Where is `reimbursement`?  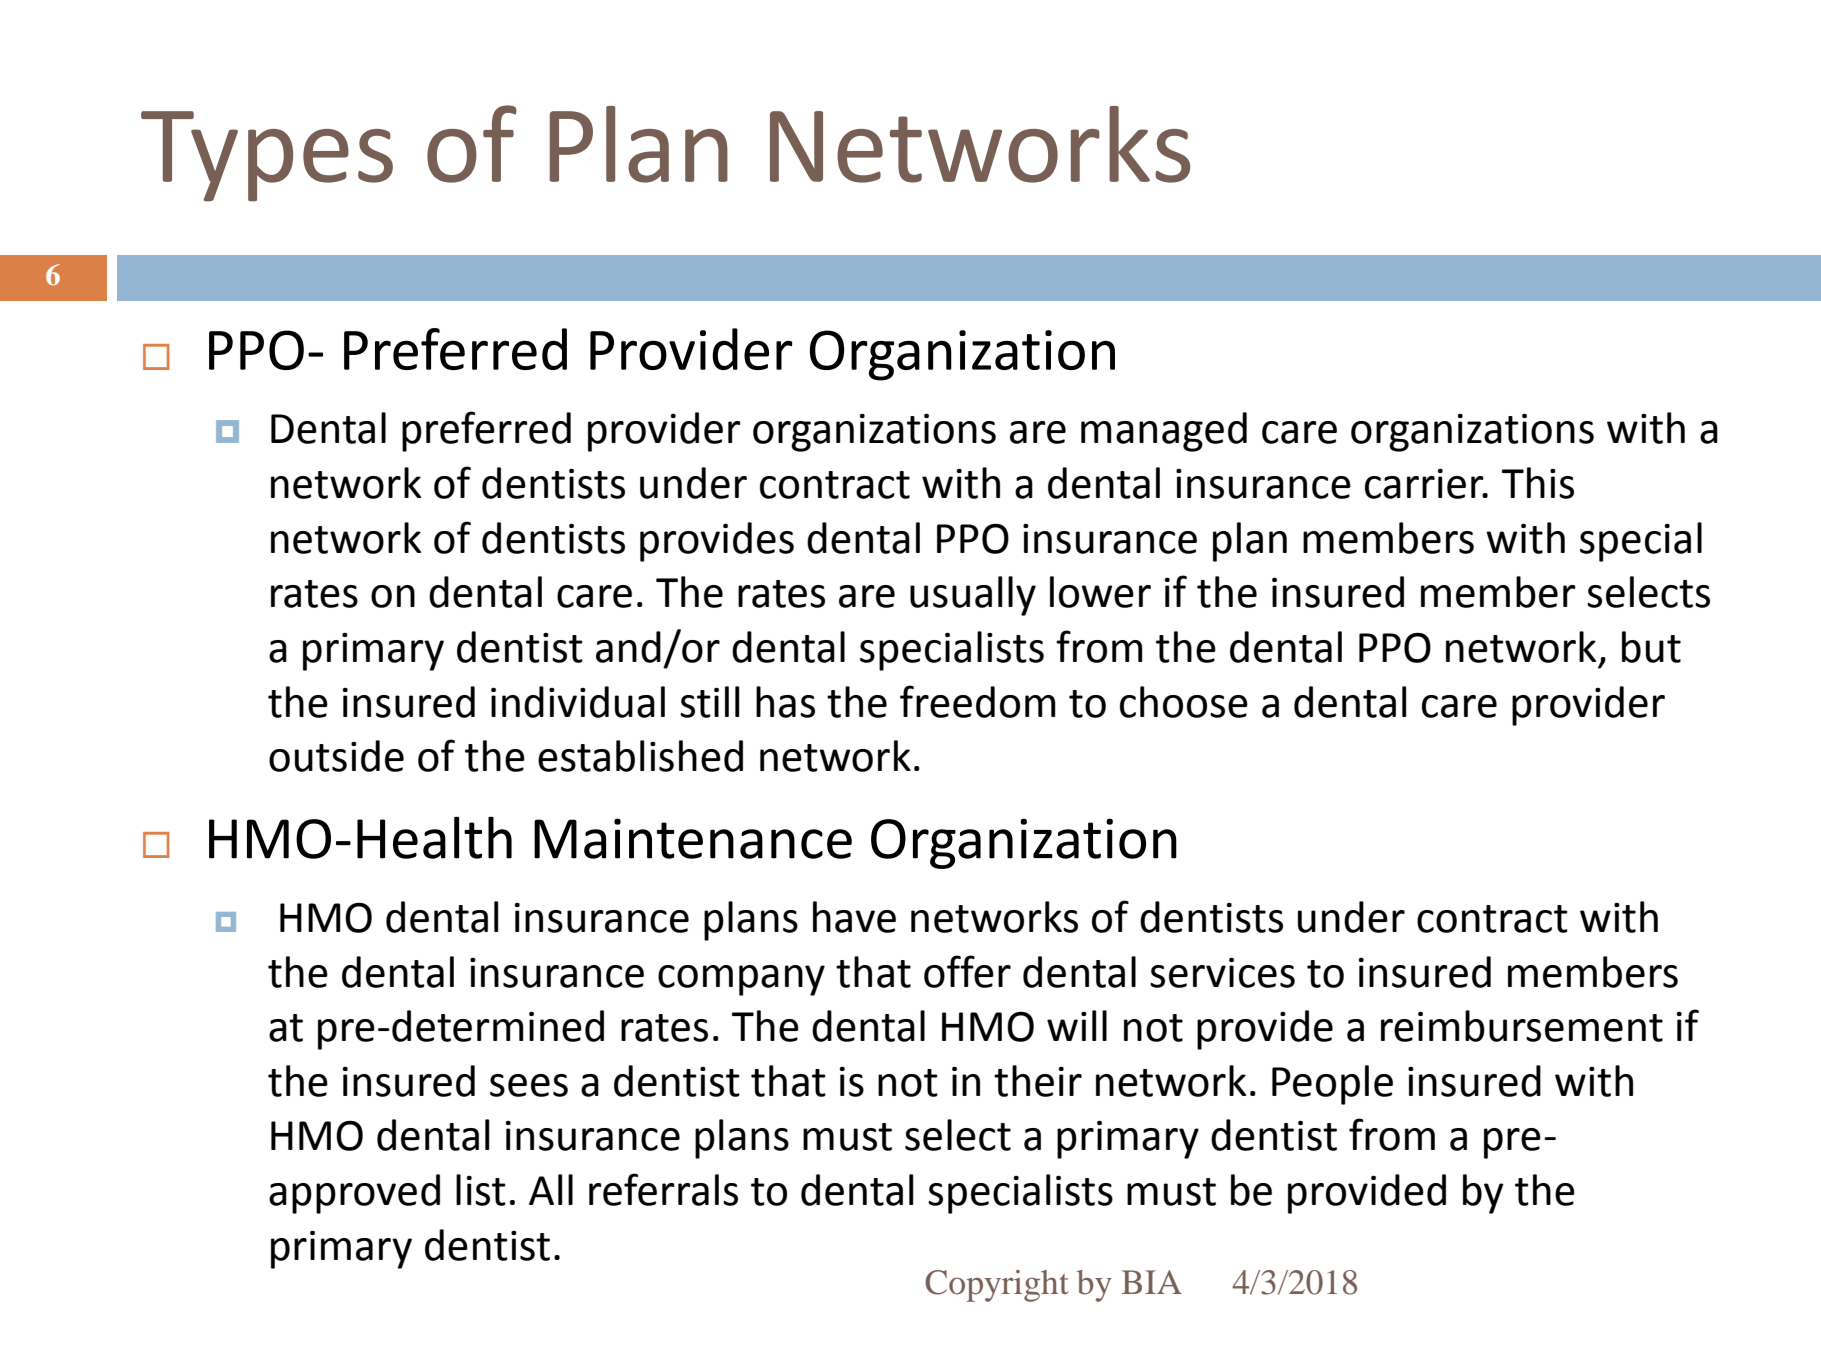 reimbursement is located at coordinates (1522, 1026).
